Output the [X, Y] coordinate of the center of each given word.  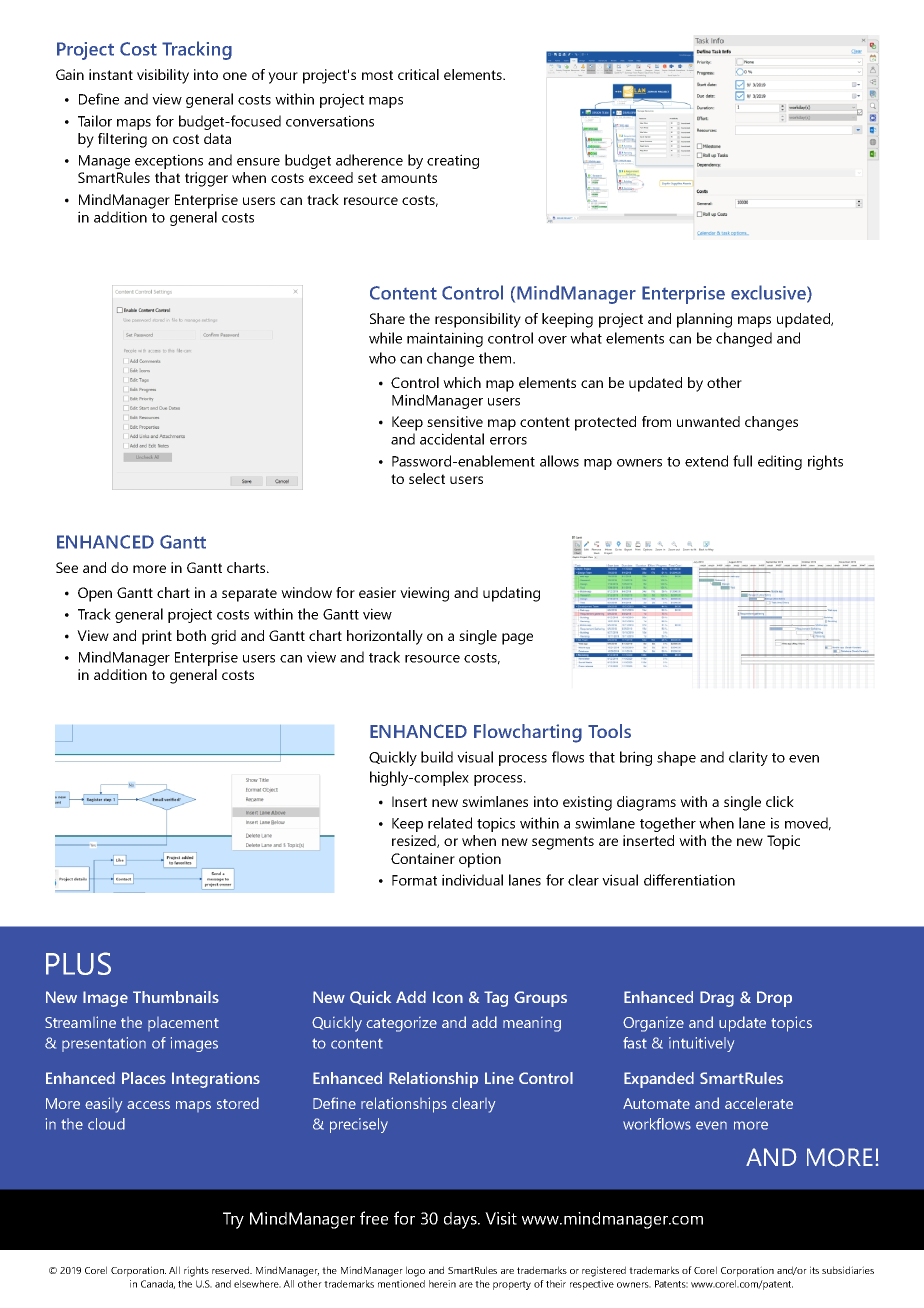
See [67, 567]
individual [472, 880]
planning [704, 320]
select [427, 478]
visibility [163, 76]
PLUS [78, 963]
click [780, 801]
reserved [231, 1270]
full [742, 461]
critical [418, 74]
